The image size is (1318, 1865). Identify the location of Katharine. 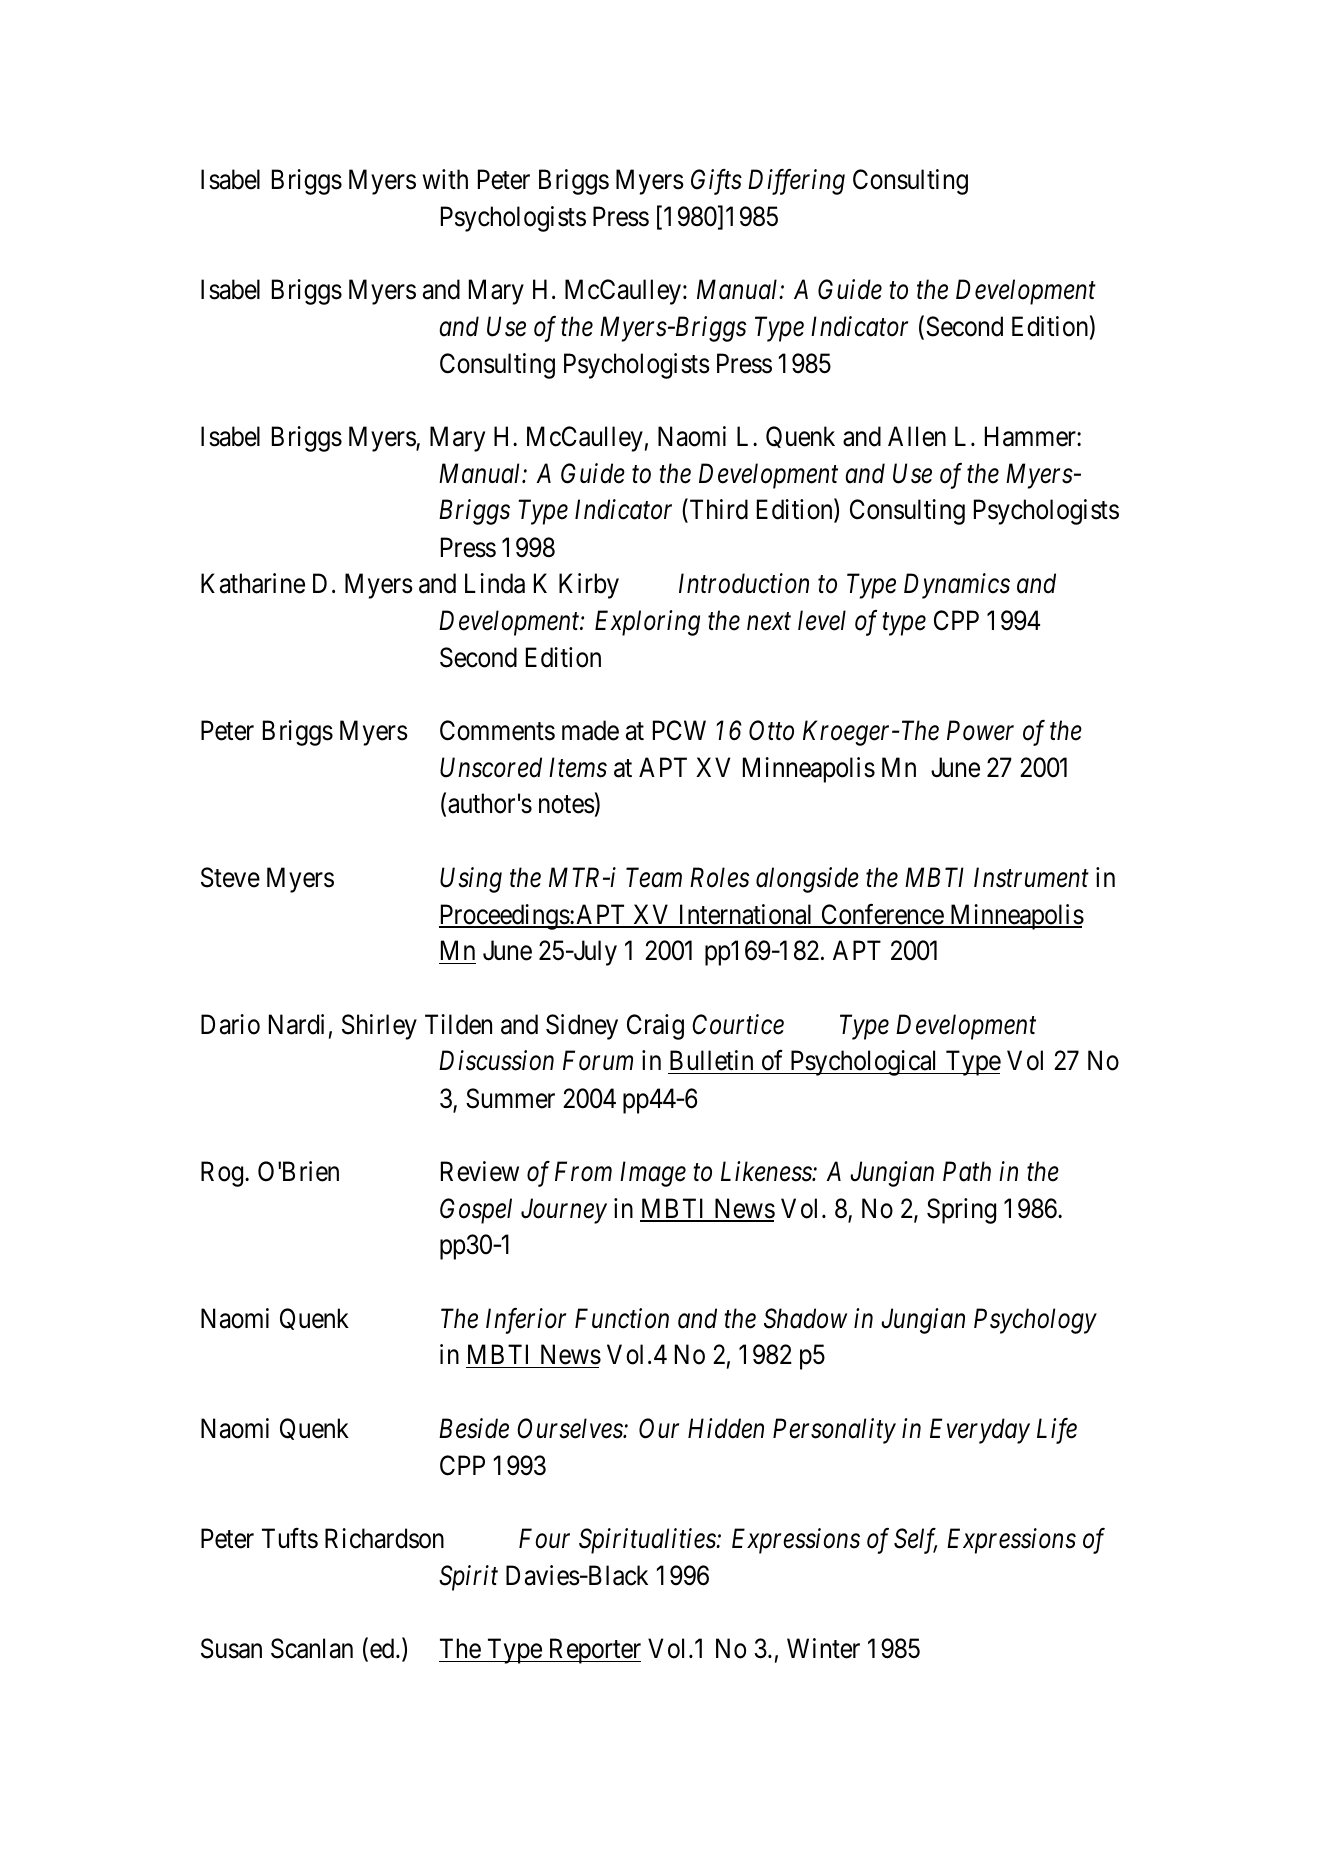
(253, 583).
